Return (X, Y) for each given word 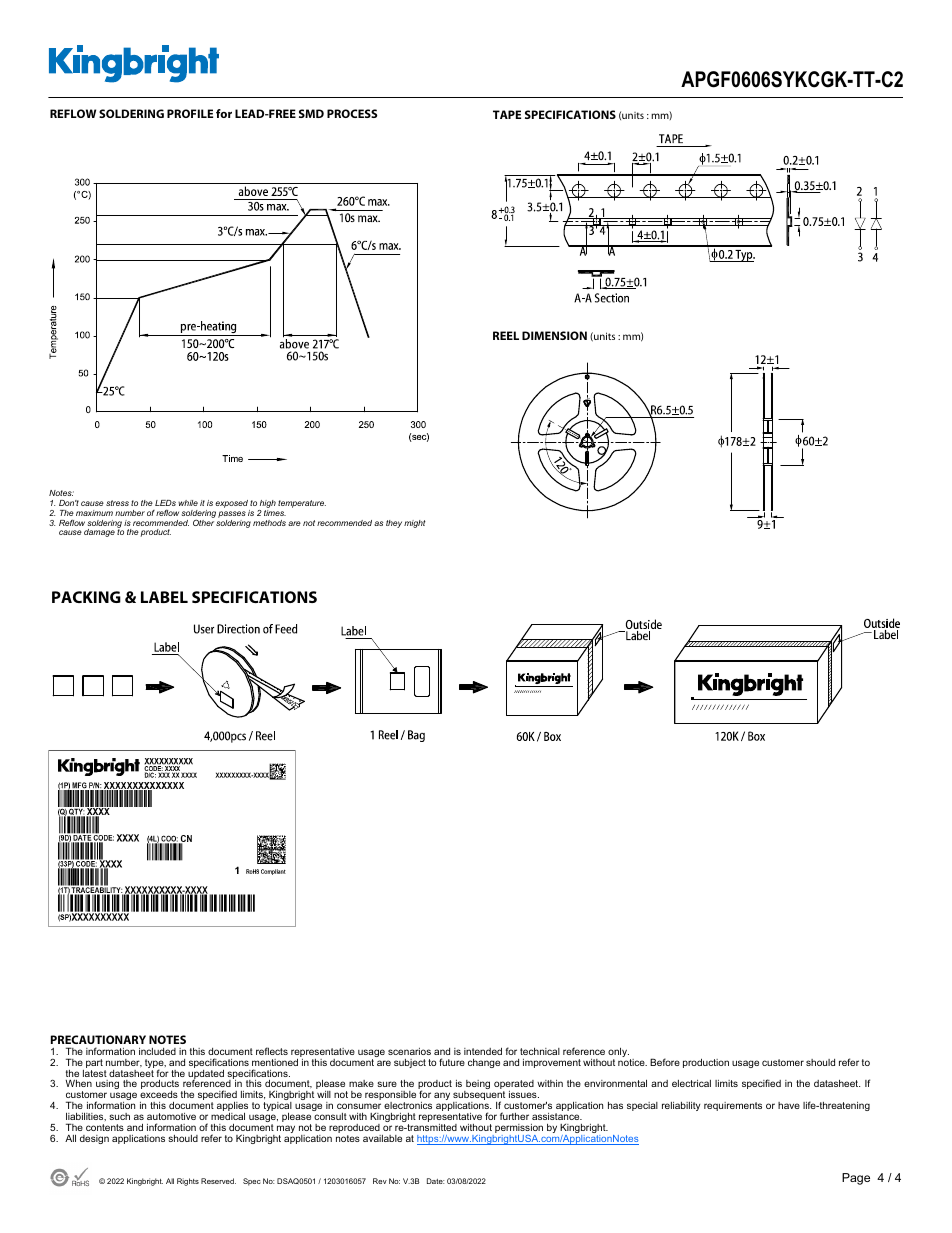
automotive (171, 1116)
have (789, 1105)
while (188, 503)
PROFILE (190, 113)
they (394, 524)
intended (483, 1051)
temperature (302, 504)
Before (665, 1062)
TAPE (507, 114)
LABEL (164, 597)
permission (518, 1130)
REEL (506, 335)
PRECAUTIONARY (98, 1039)
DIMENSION (554, 335)
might (415, 524)
